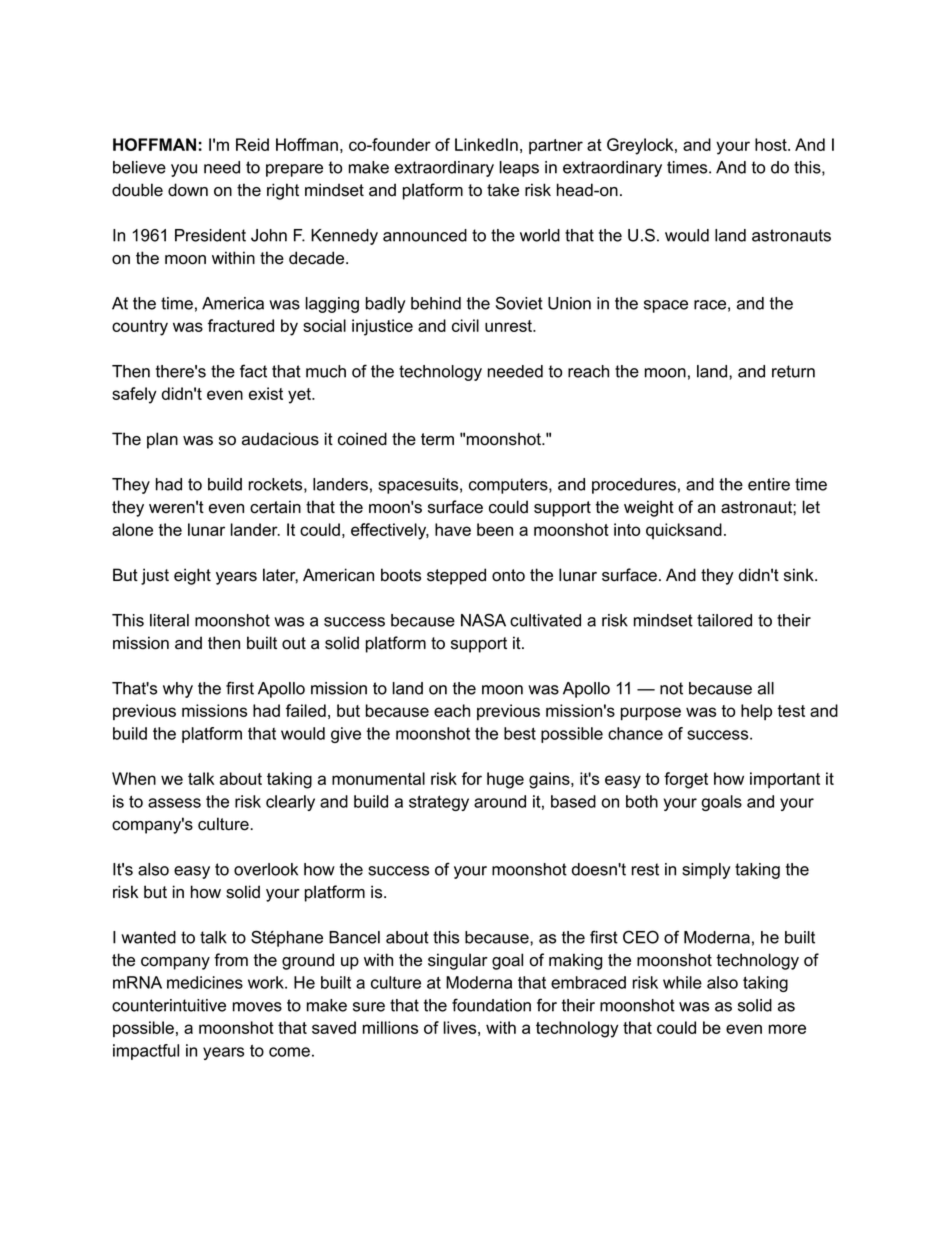 This image has height=1233, width=952. What do you see at coordinates (491, 1005) in the image?
I see `foundation` at bounding box center [491, 1005].
